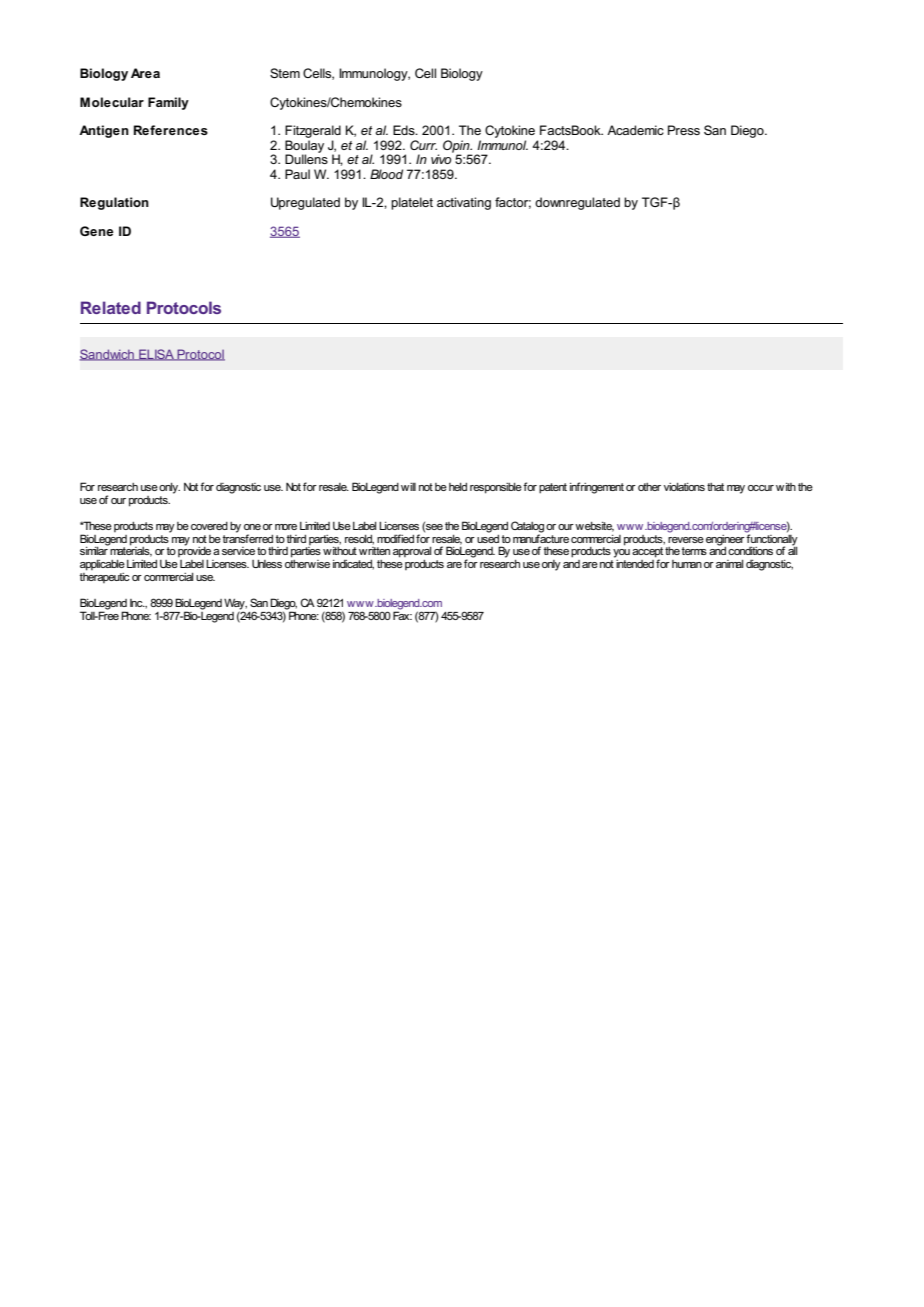 This page has width=924, height=1307. What do you see at coordinates (405, 130) in the page?
I see `Eds` at bounding box center [405, 130].
